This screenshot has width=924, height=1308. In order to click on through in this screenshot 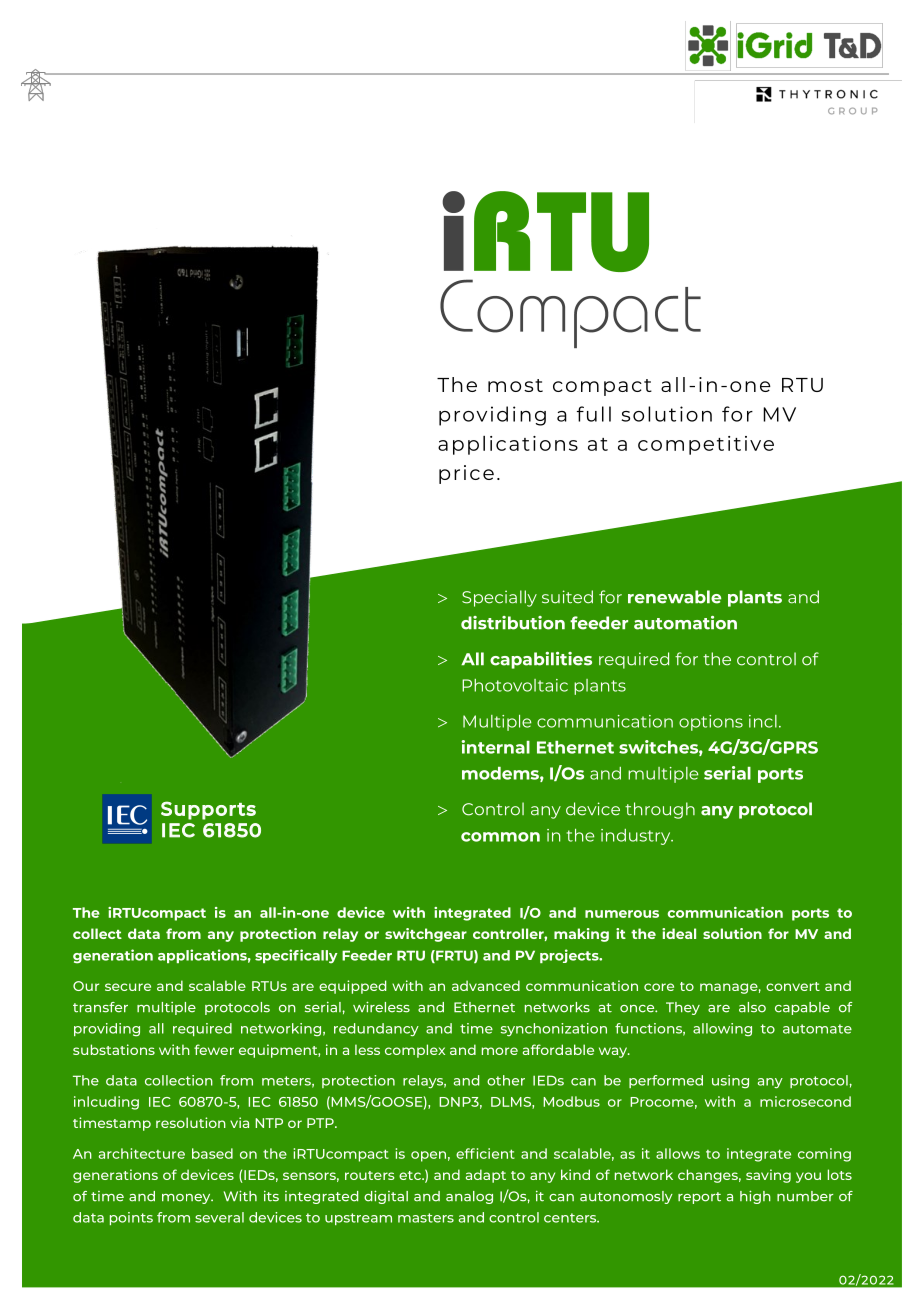, I will do `click(660, 810)`.
